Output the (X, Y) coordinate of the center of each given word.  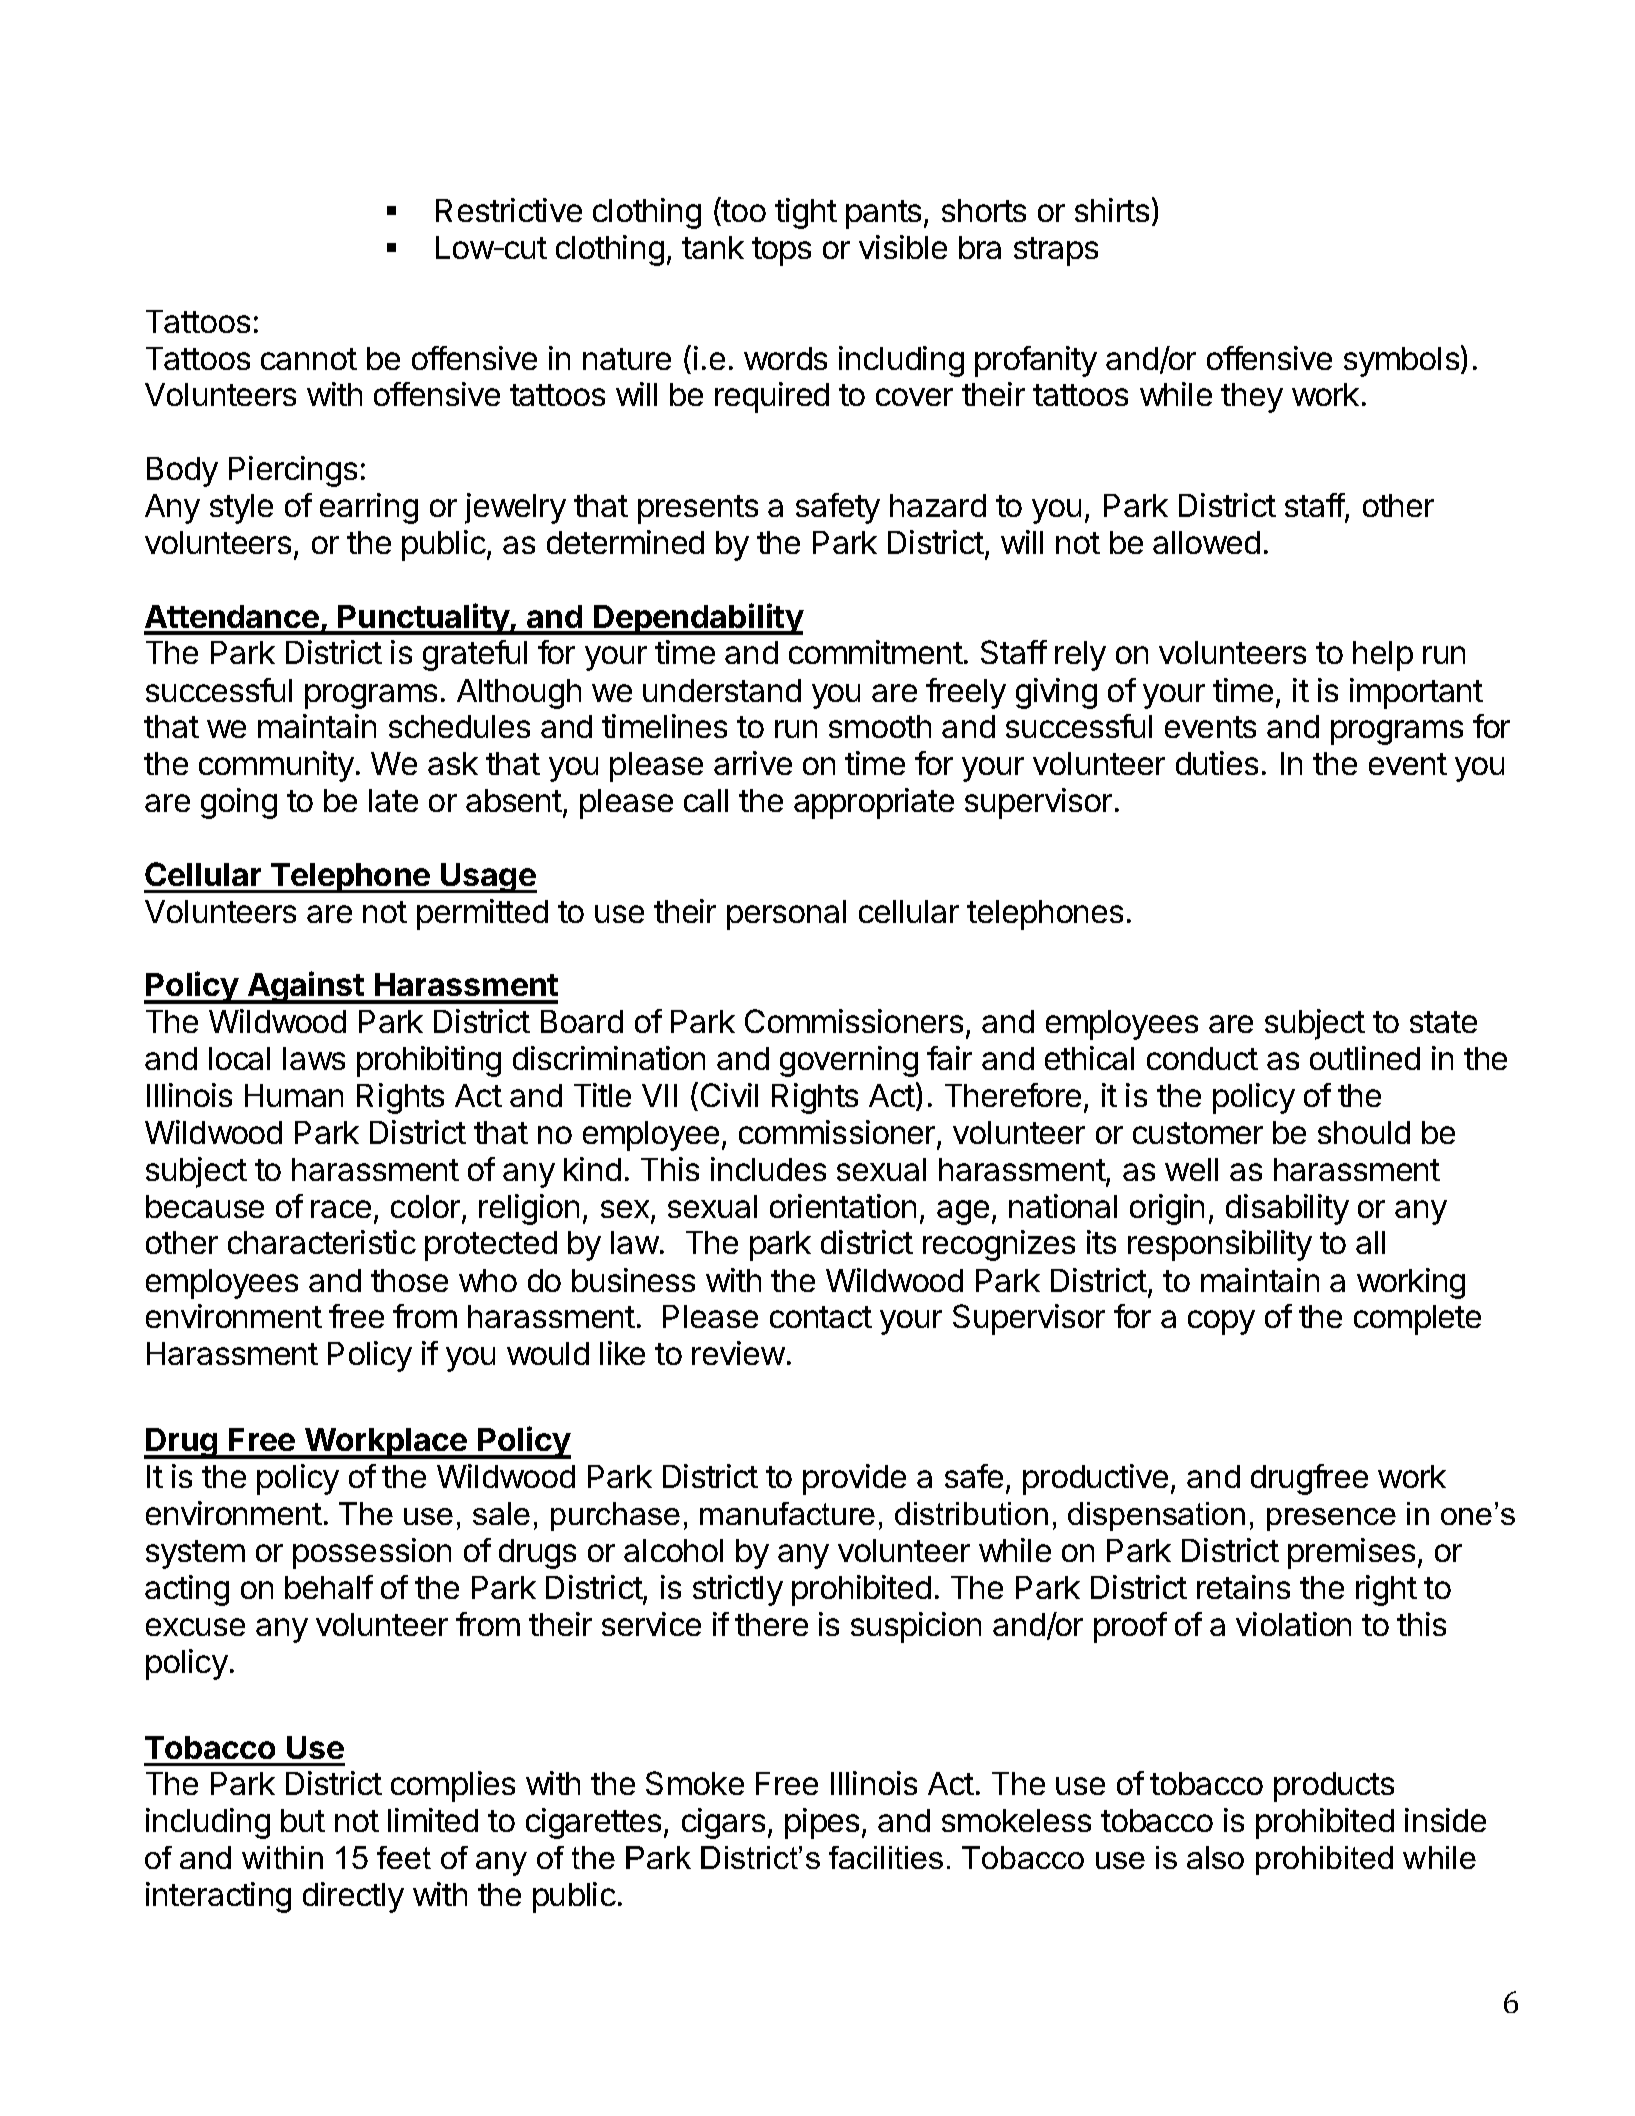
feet (404, 1857)
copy (1221, 1322)
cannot (309, 359)
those (409, 1280)
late (393, 800)
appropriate (874, 803)
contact (821, 1317)
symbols (1403, 361)
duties (1217, 763)
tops (781, 251)
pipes (822, 1823)
